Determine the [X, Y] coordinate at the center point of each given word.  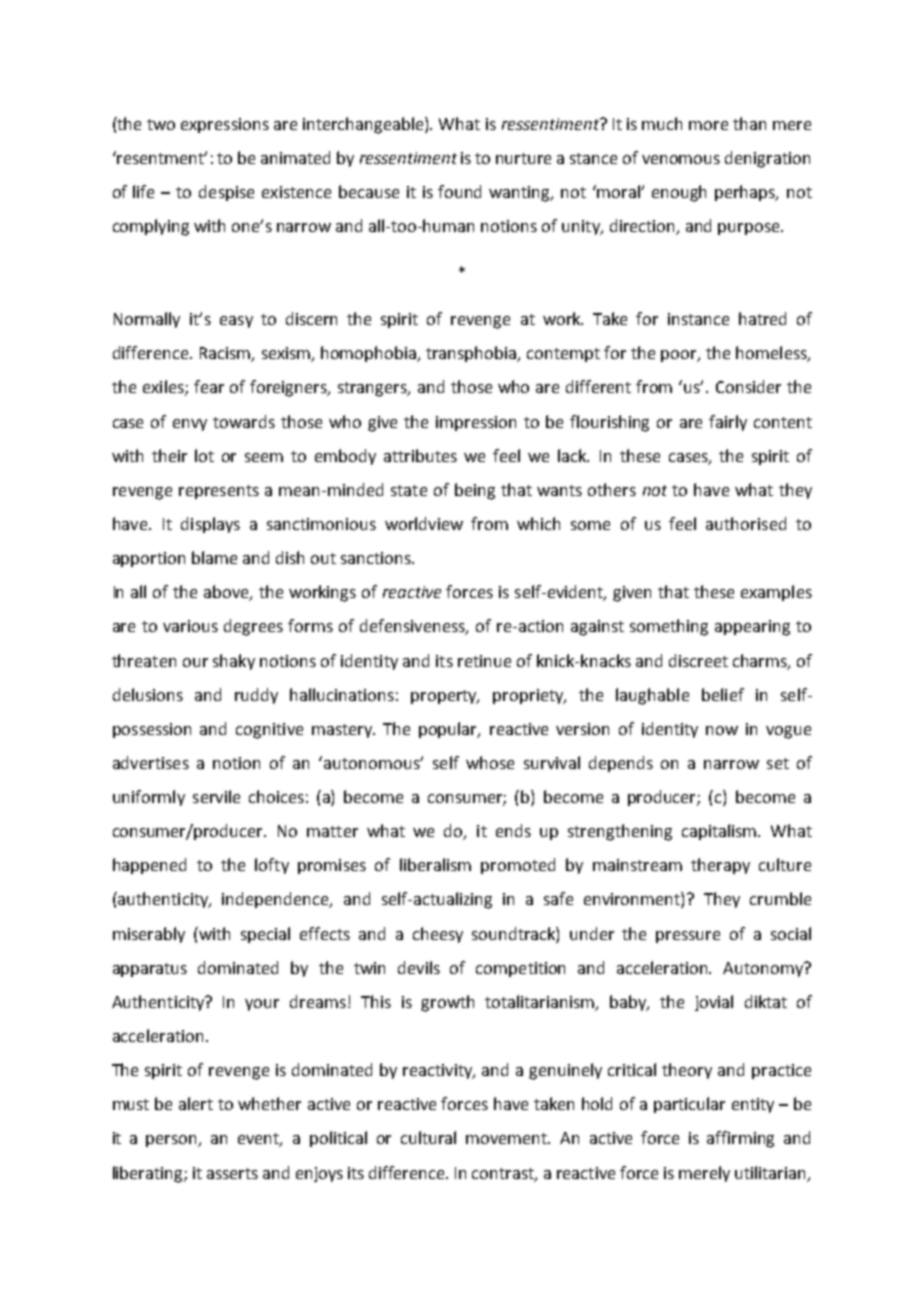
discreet [698, 660]
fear [209, 386]
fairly [728, 423]
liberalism [435, 864]
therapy [720, 866]
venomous [681, 159]
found [459, 191]
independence [277, 900]
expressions [225, 125]
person [173, 1141]
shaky [234, 662]
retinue [484, 661]
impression [476, 423]
